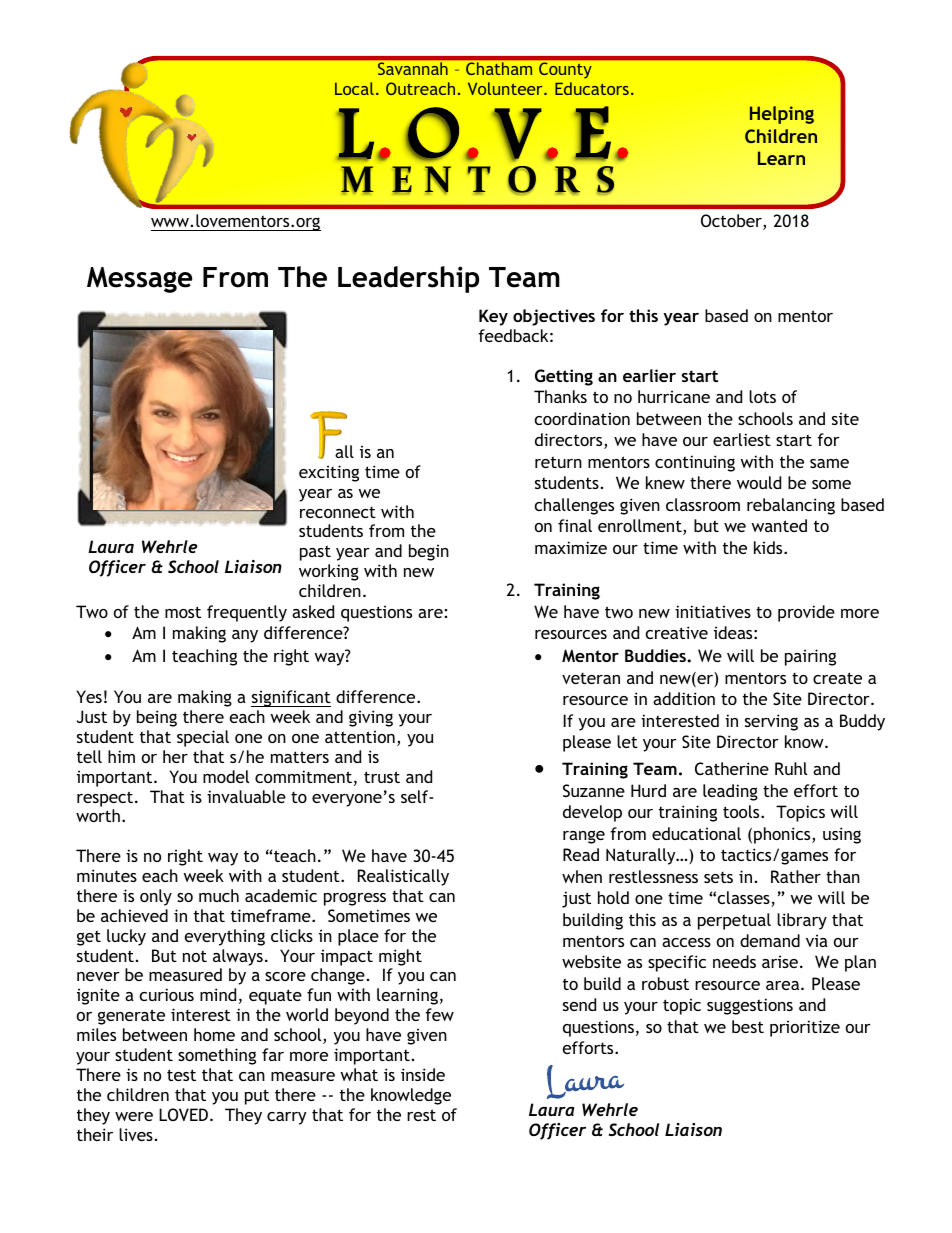 The image size is (952, 1233). I want to click on inside, so click(423, 1074).
